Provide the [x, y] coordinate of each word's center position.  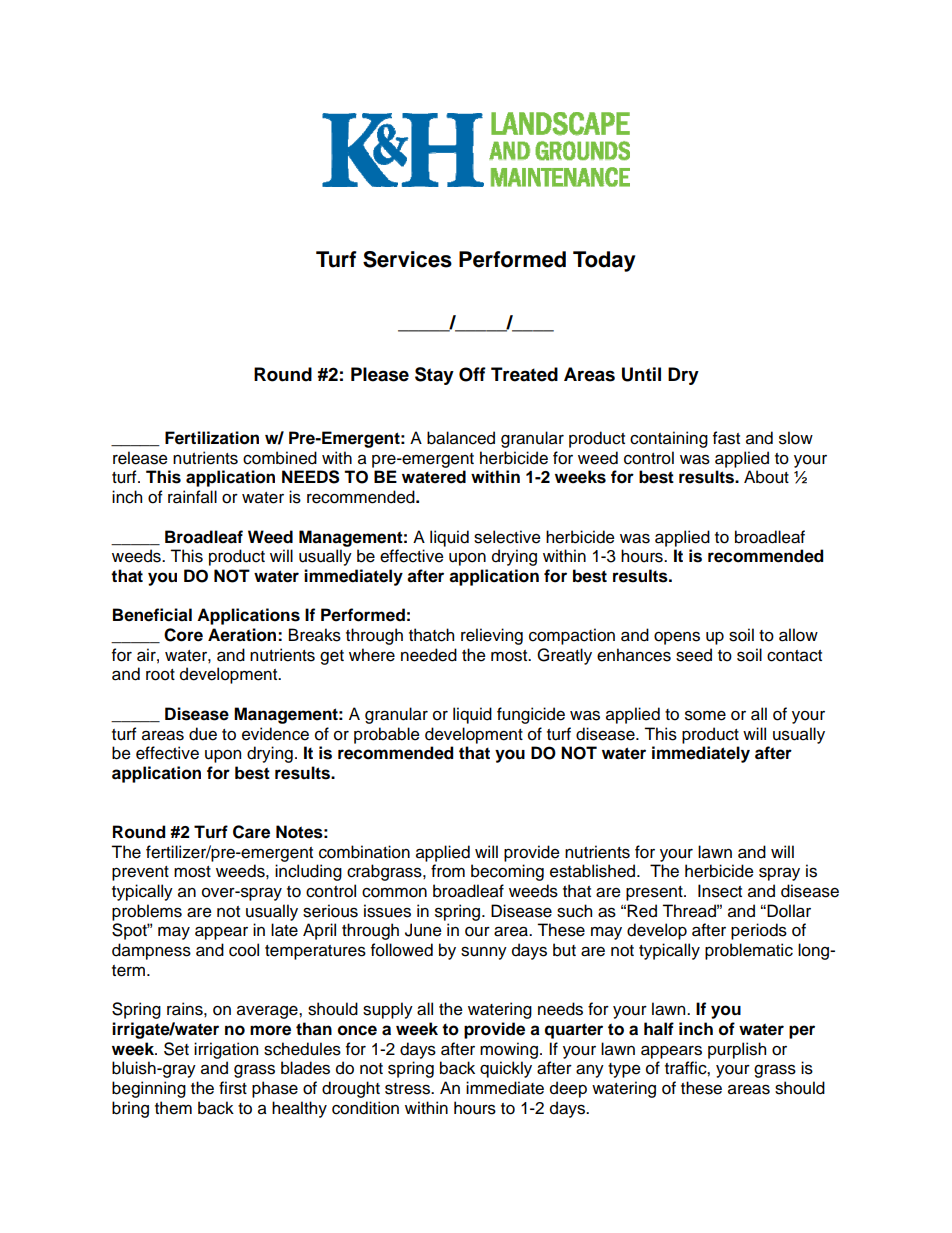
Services [407, 259]
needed [429, 655]
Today [604, 261]
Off [472, 374]
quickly [506, 1069]
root [160, 675]
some [705, 715]
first [233, 1088]
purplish [737, 1050]
